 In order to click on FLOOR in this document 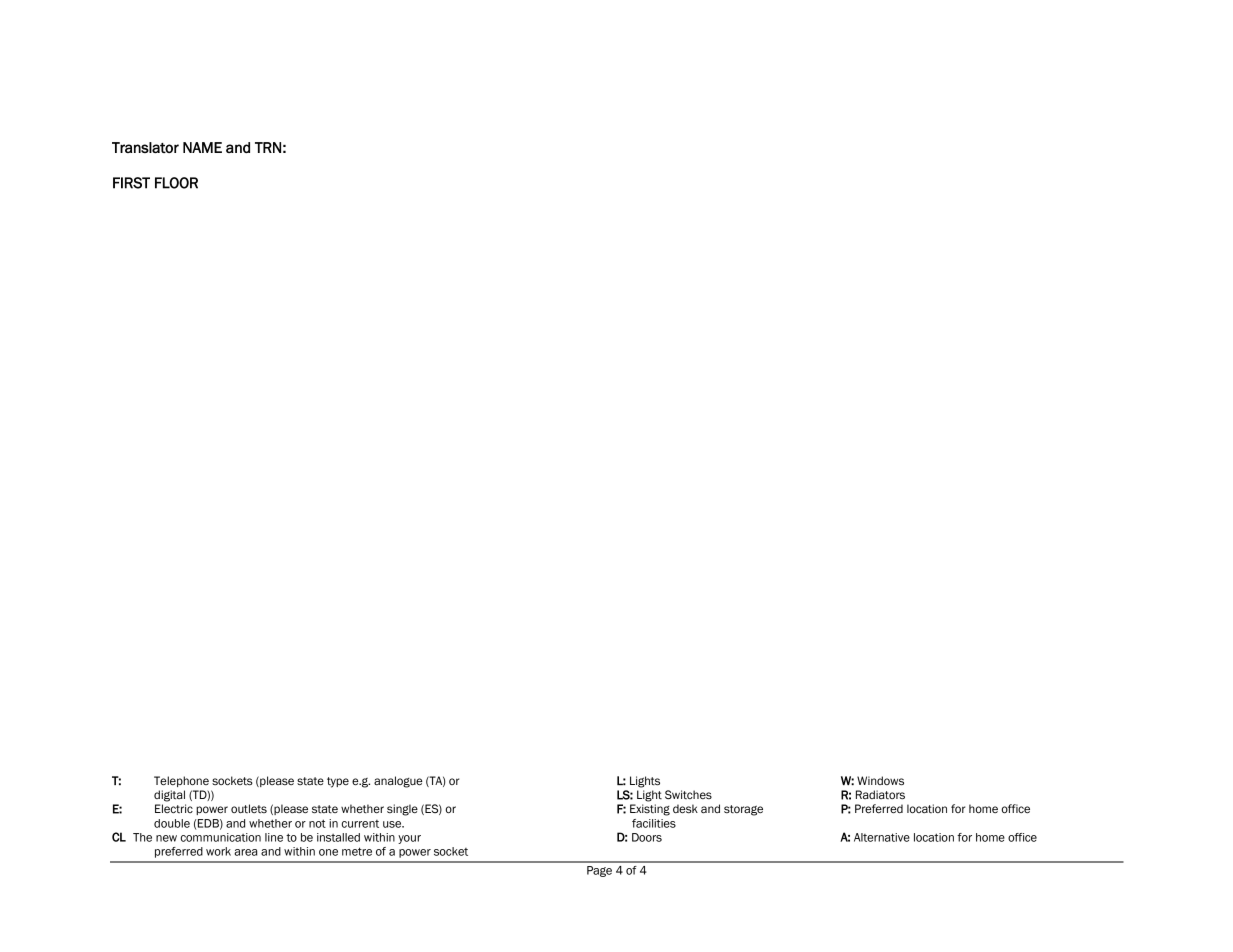, I will do `click(176, 183)`.
